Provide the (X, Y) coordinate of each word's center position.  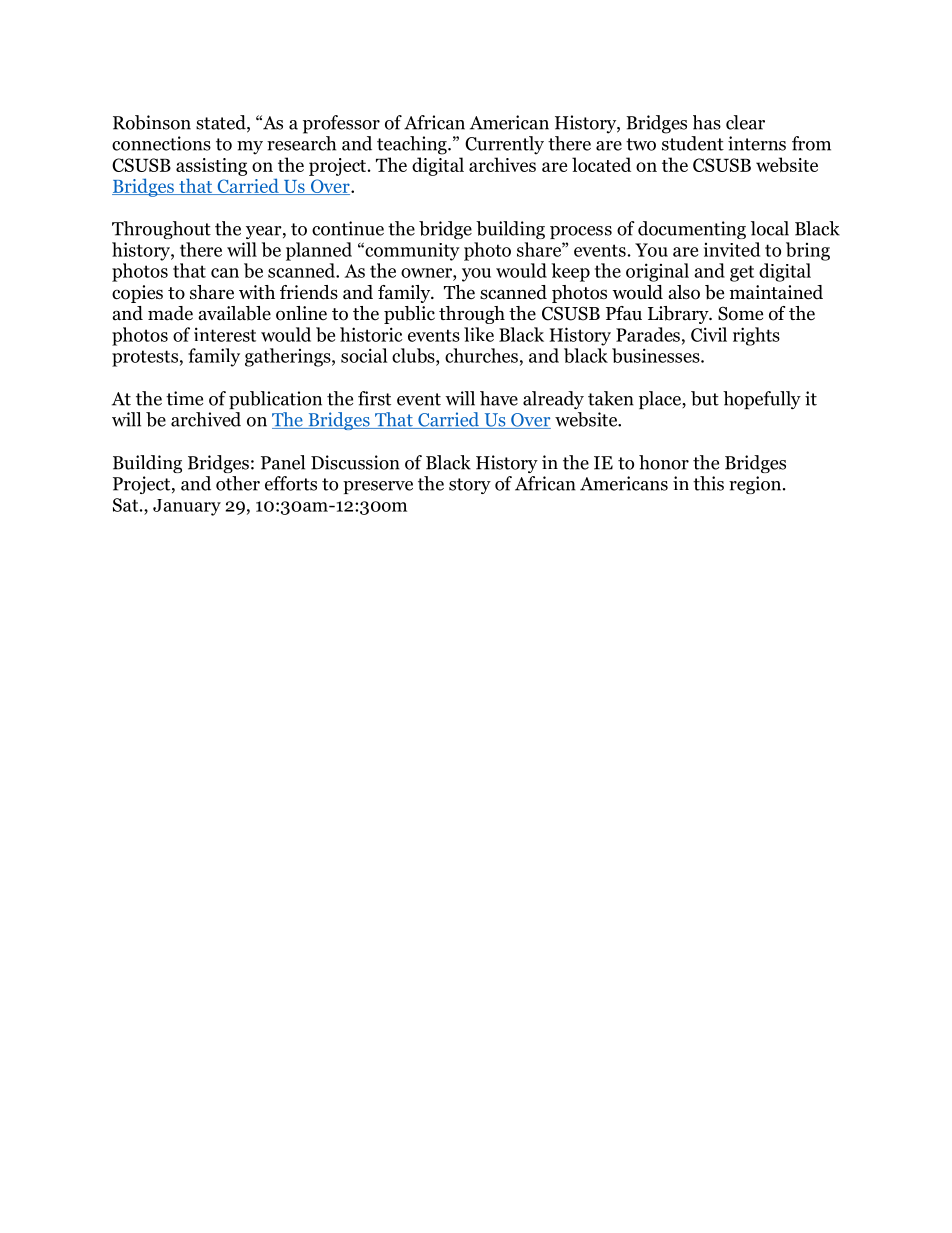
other (238, 483)
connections (161, 143)
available (235, 313)
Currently (504, 145)
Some (740, 313)
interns (757, 143)
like (479, 334)
